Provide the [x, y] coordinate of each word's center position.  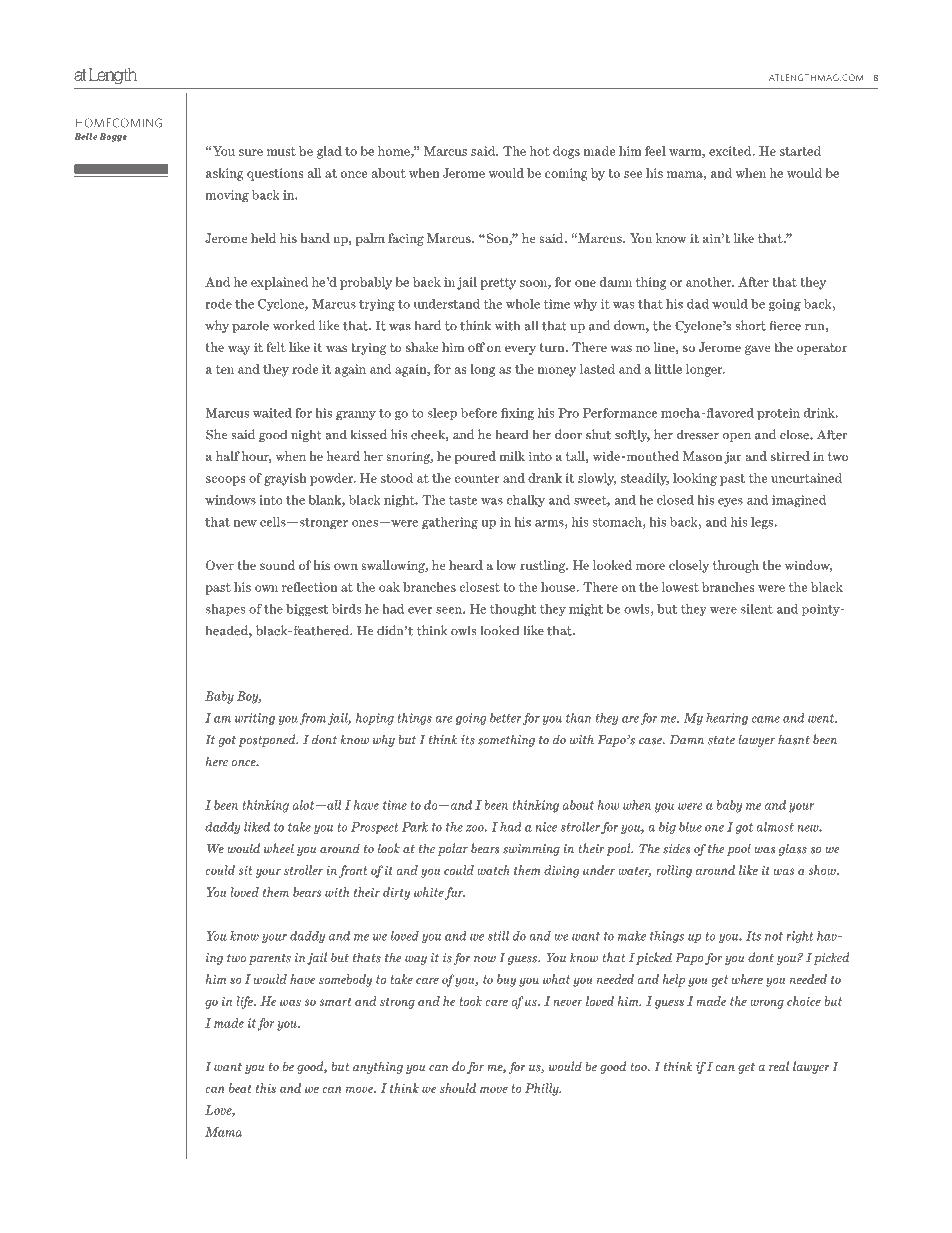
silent [757, 609]
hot [540, 151]
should [458, 1088]
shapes [225, 610]
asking [225, 174]
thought [513, 610]
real [779, 1066]
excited [731, 151]
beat [240, 1088]
